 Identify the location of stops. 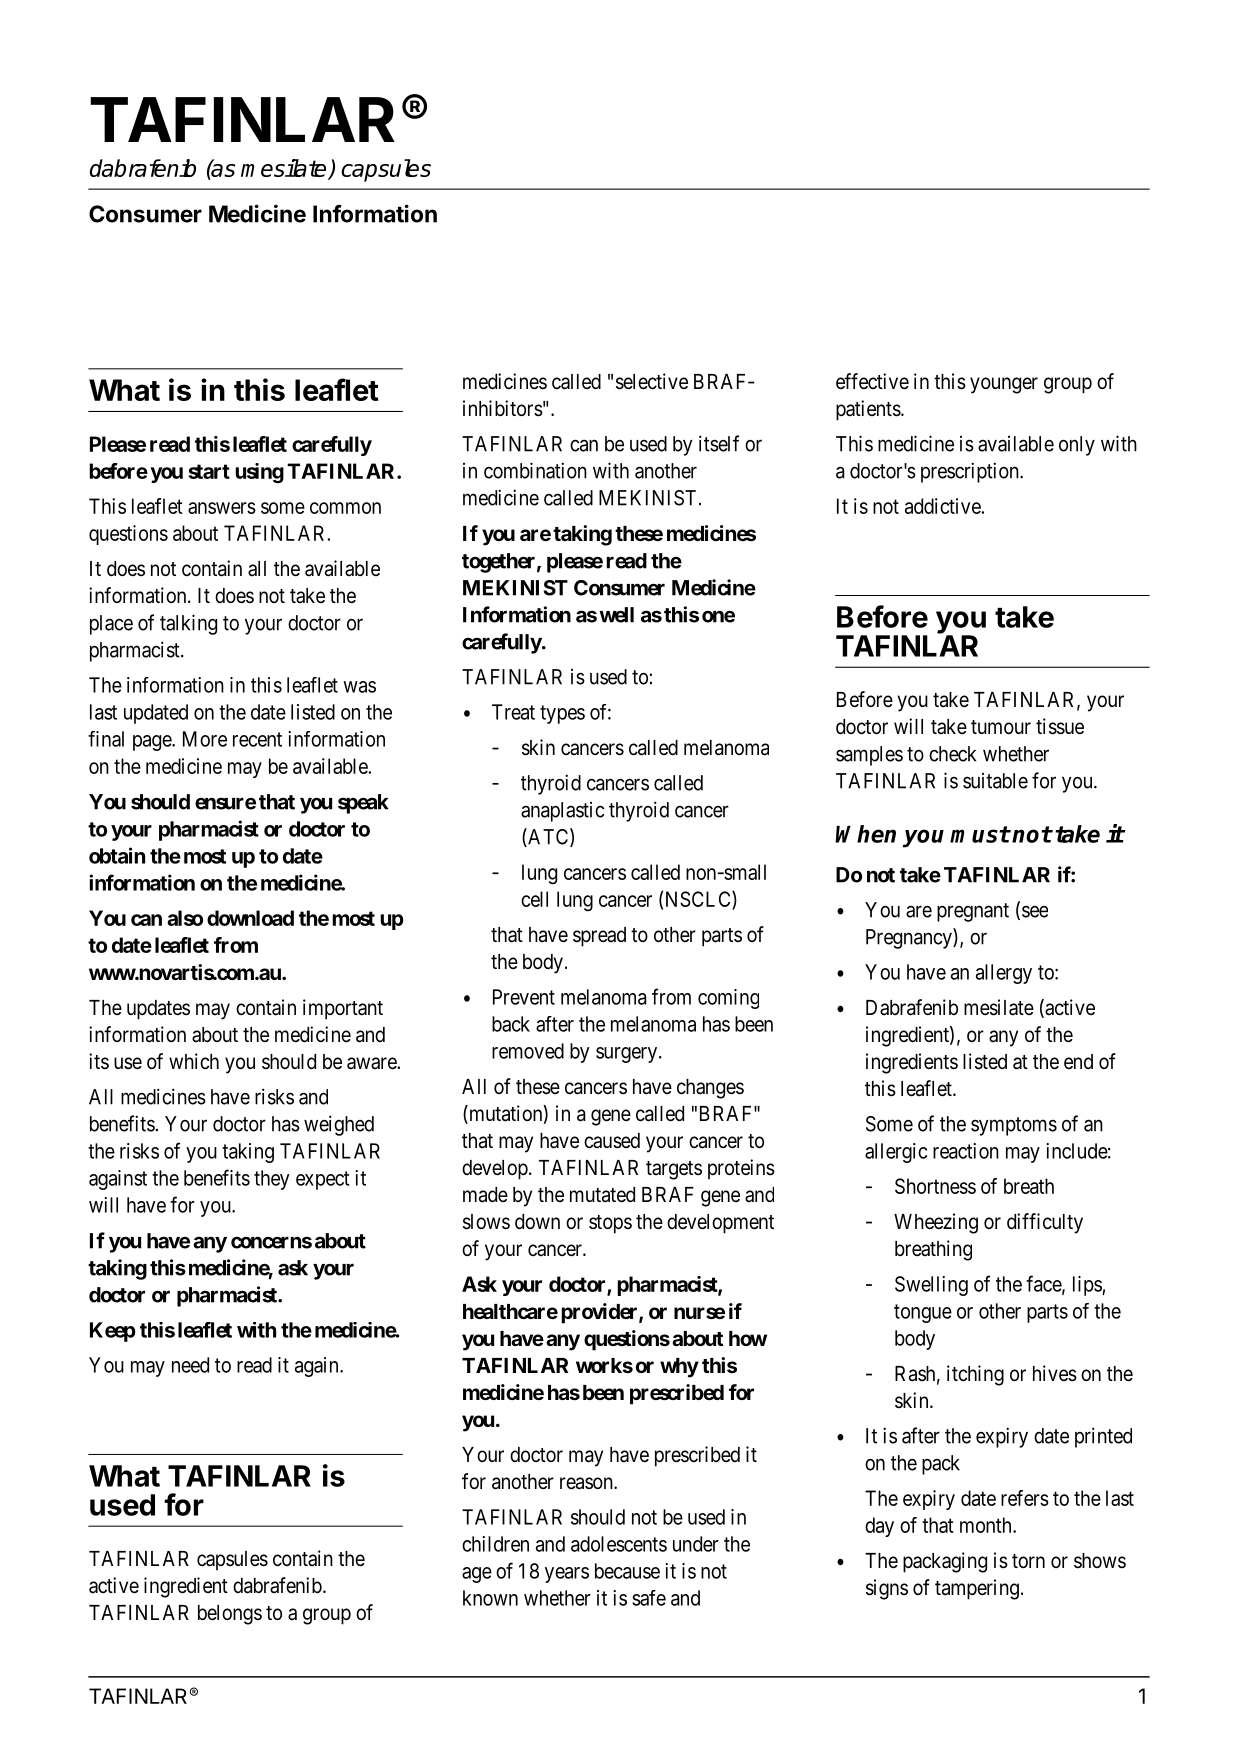
(610, 1224).
